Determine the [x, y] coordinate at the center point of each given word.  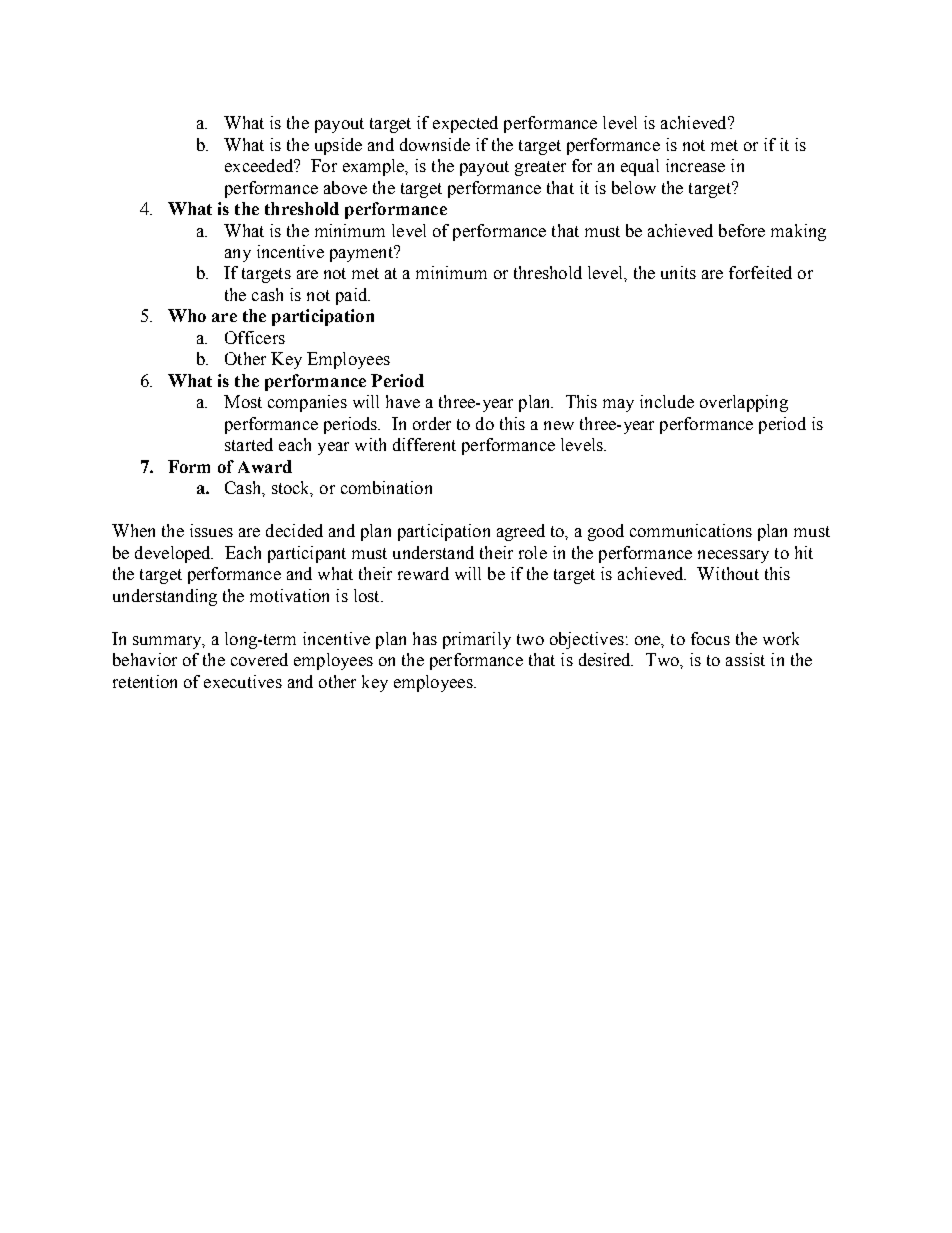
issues [211, 530]
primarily [477, 640]
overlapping [744, 403]
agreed [521, 532]
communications [691, 530]
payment [362, 254]
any [238, 255]
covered [259, 659]
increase [695, 165]
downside [435, 144]
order [432, 423]
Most [243, 401]
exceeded [260, 165]
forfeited [760, 272]
